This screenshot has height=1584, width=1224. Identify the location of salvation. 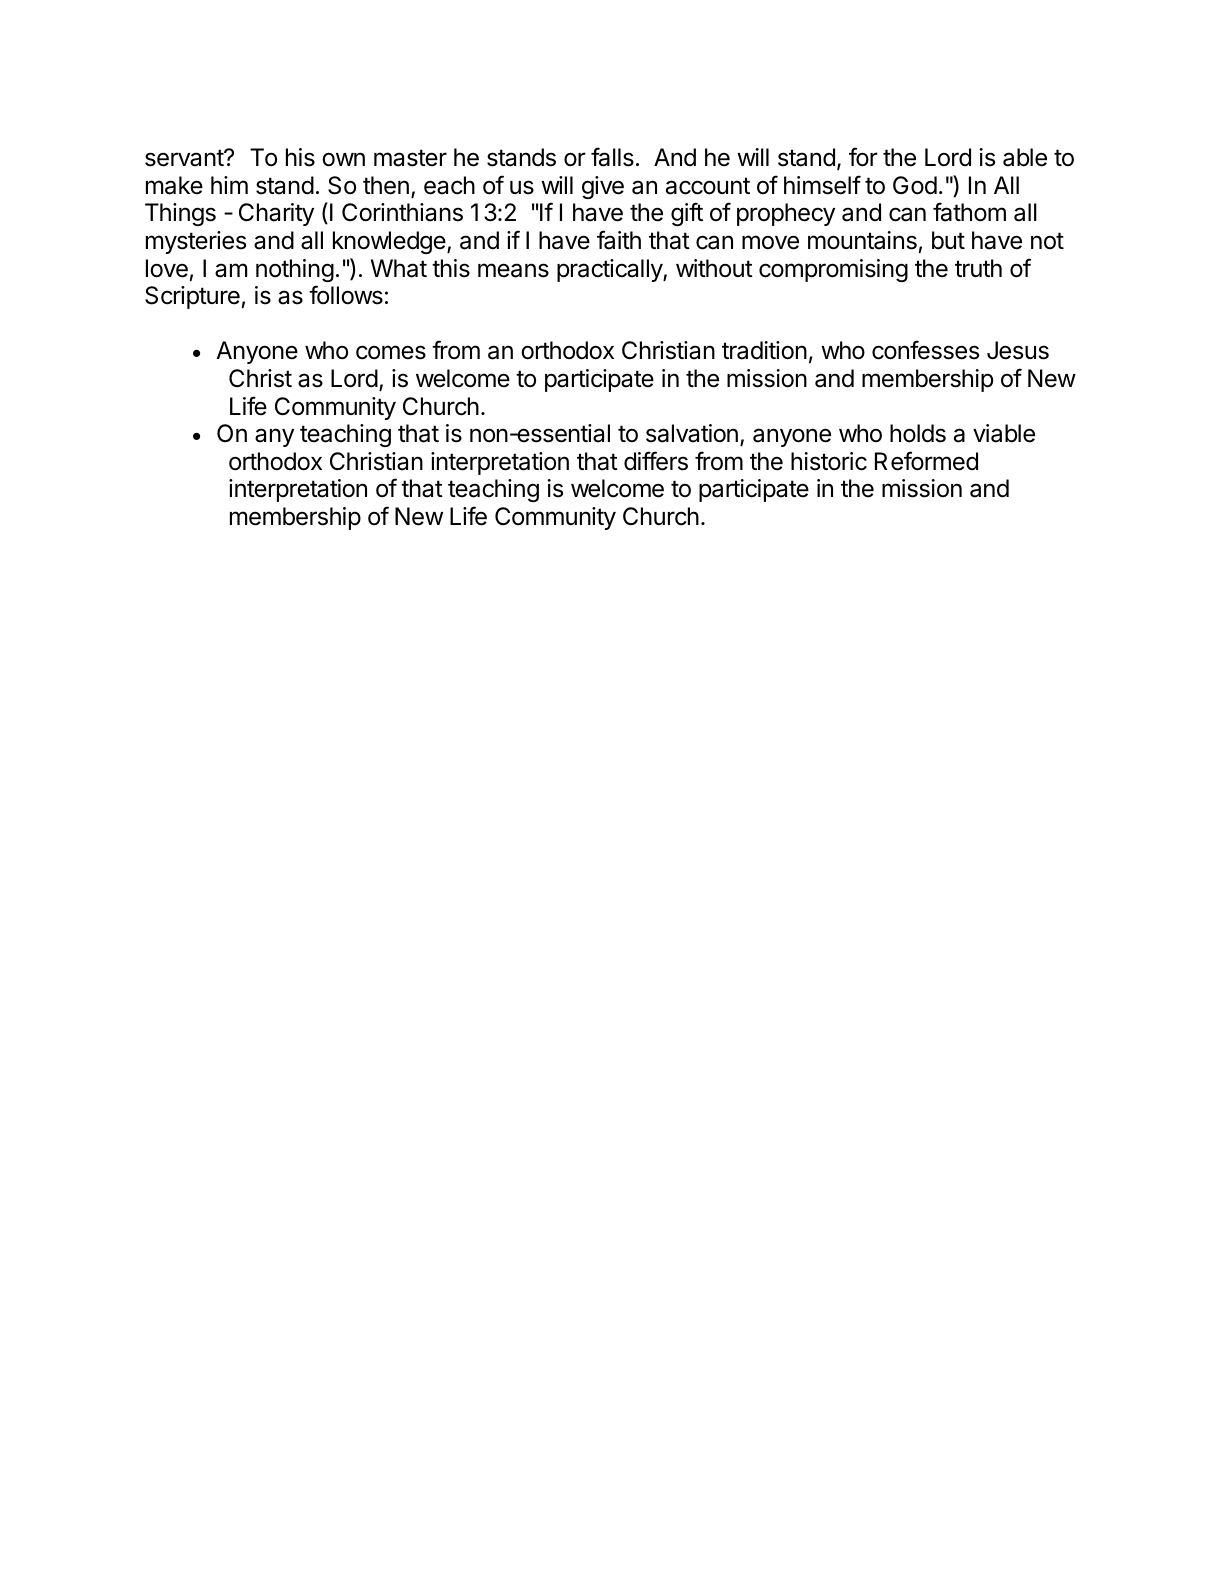
(692, 433).
